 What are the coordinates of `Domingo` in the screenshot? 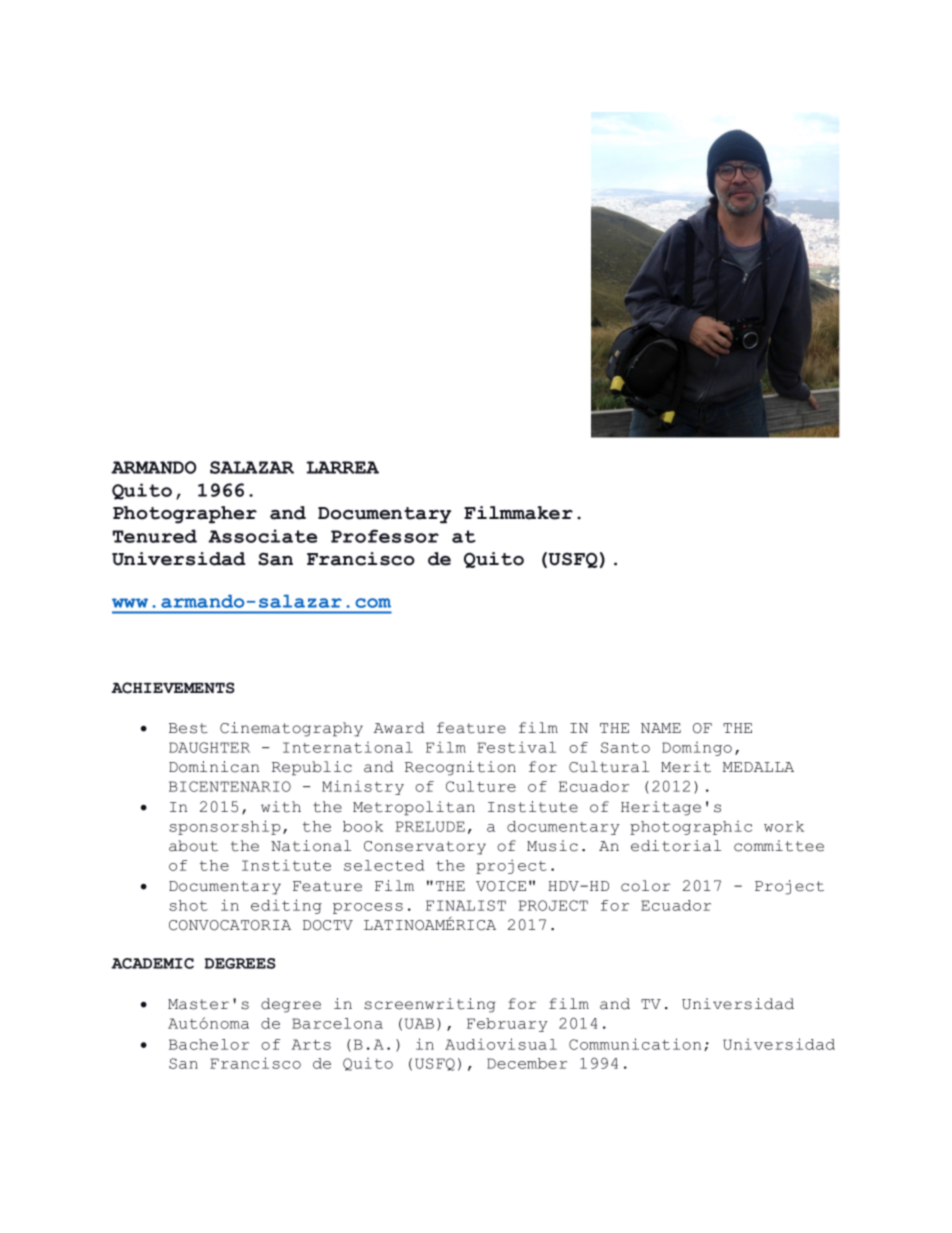 It's located at (697, 748).
